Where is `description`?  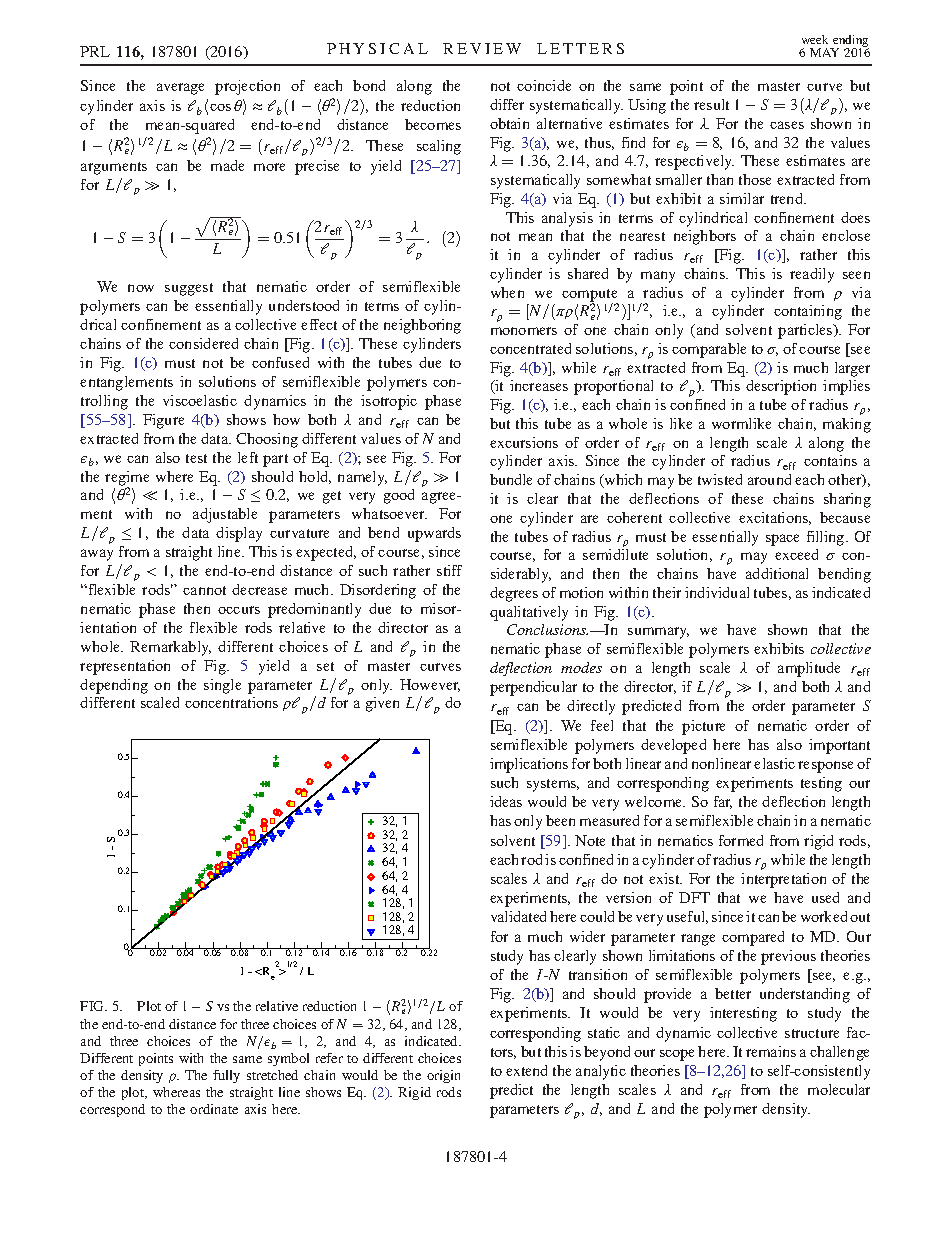
description is located at coordinates (781, 387).
